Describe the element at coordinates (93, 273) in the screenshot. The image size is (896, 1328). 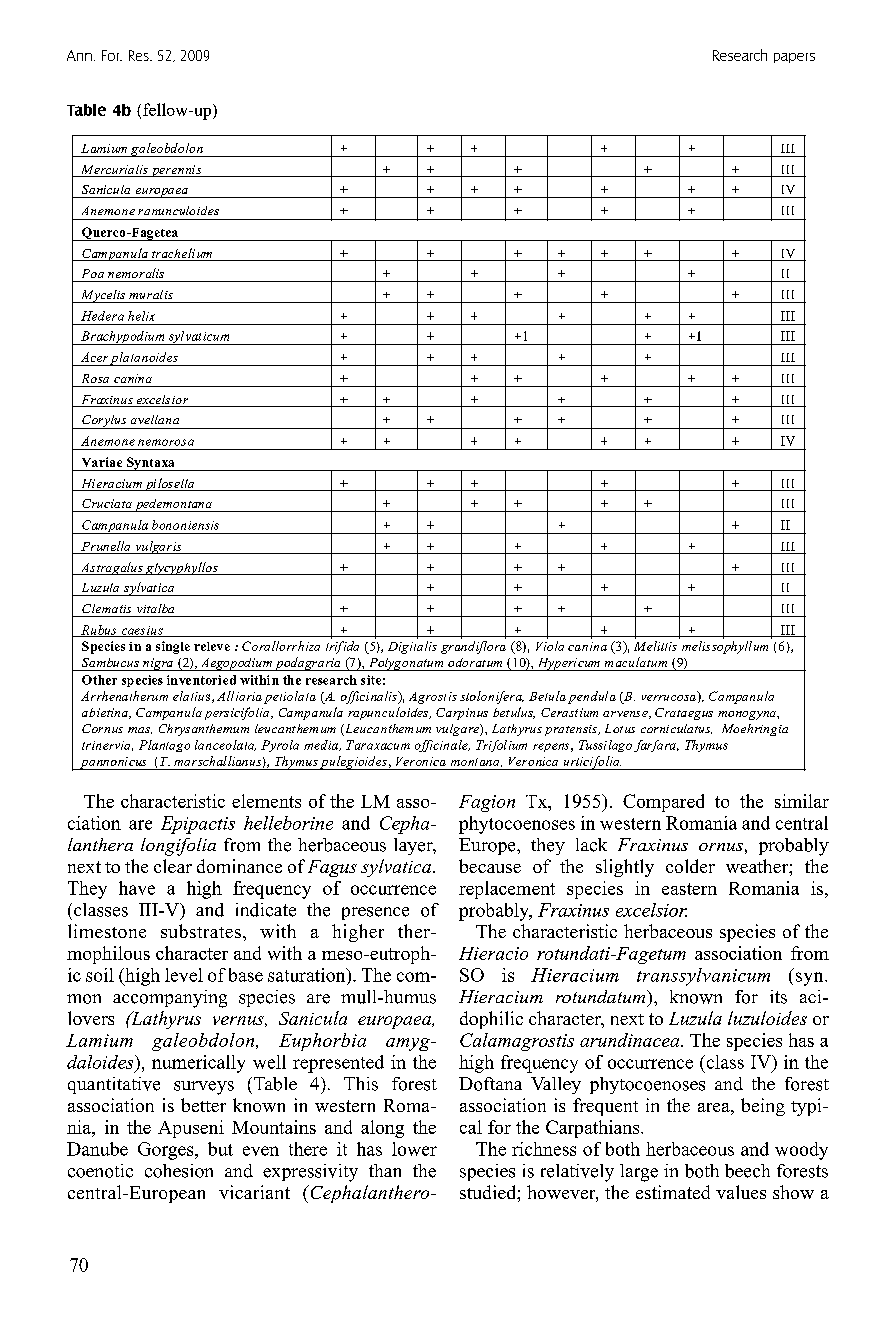
I see `Poa` at that location.
